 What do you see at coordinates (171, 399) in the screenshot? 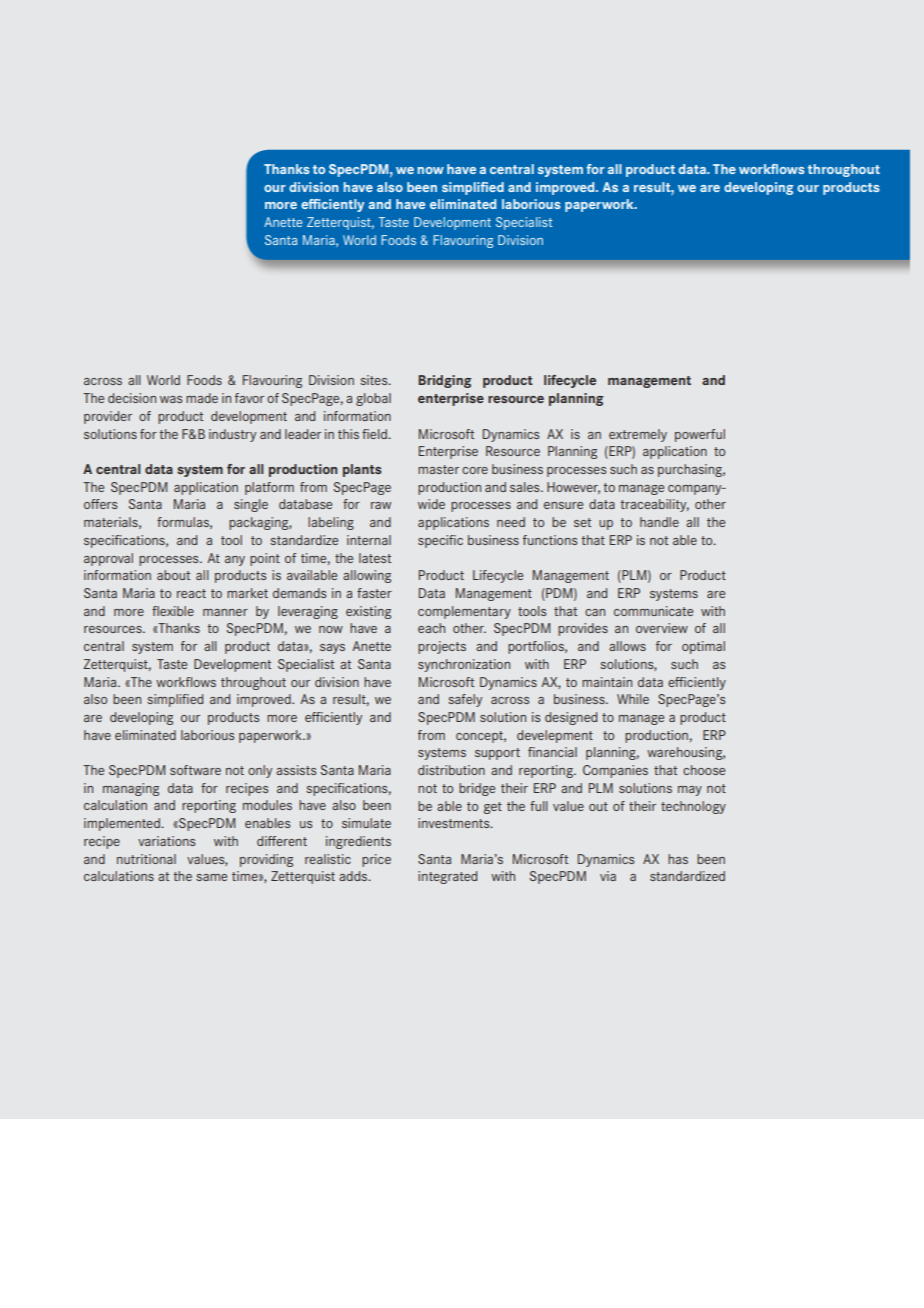
I see `was` at bounding box center [171, 399].
